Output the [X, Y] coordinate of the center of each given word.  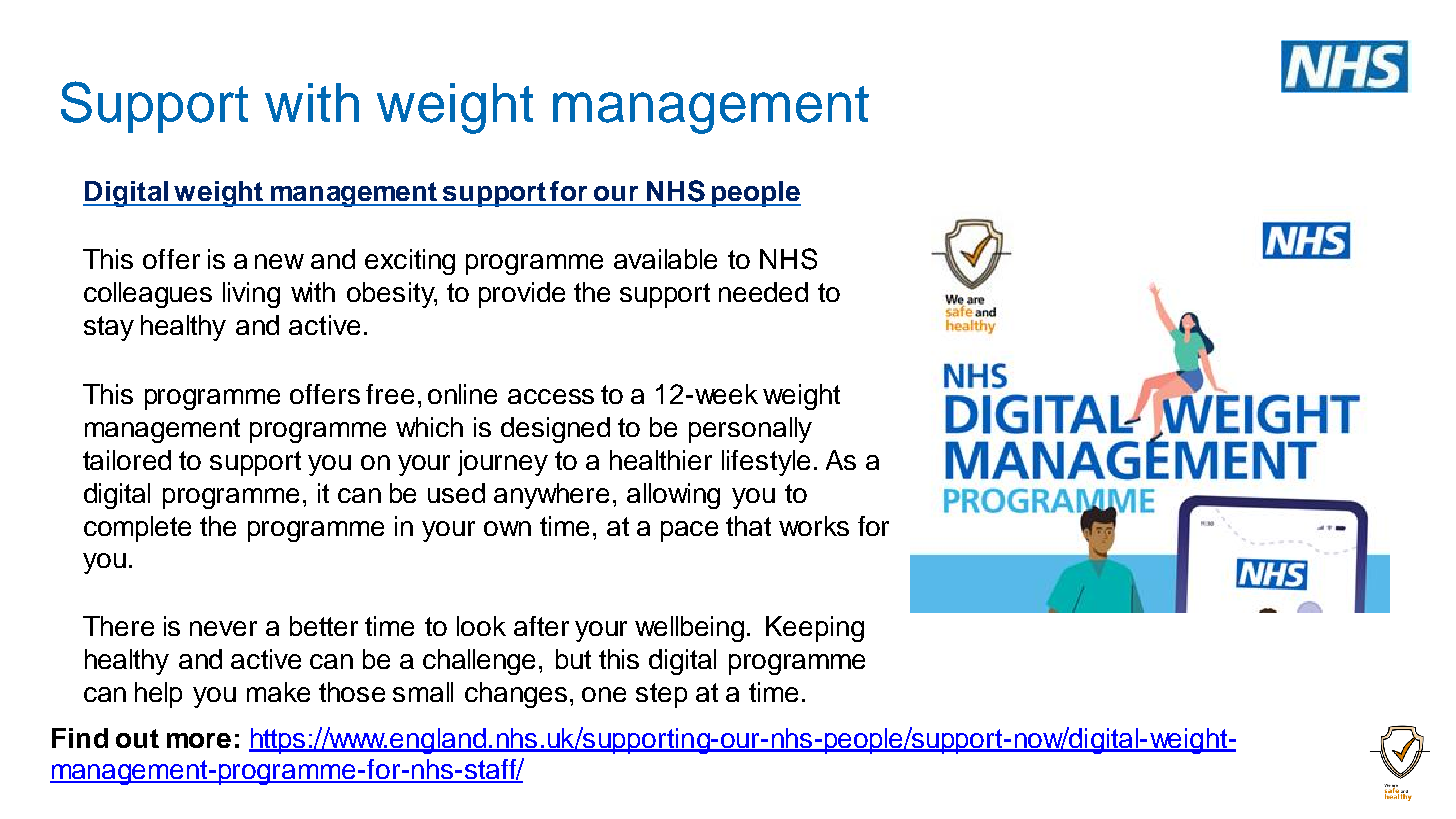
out [137, 738]
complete [137, 529]
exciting [410, 262]
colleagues [148, 295]
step [661, 695]
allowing [673, 496]
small [423, 692]
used [456, 493]
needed [763, 292]
